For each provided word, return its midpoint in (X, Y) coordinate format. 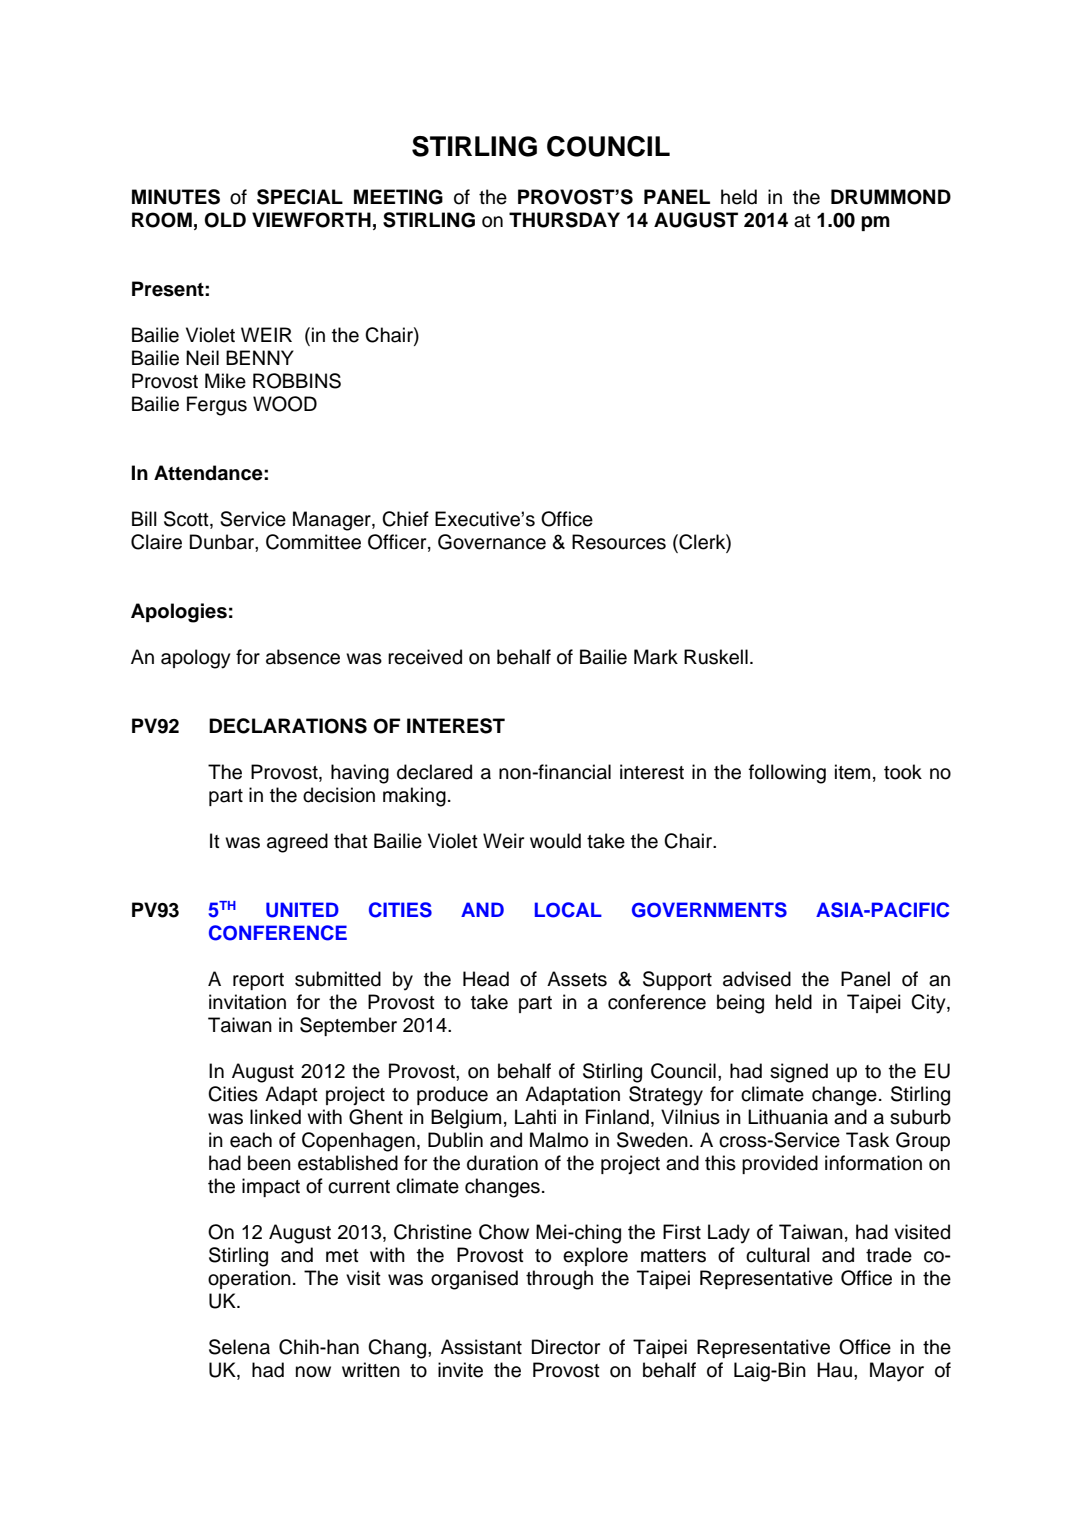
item (852, 772)
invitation (247, 1002)
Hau (834, 1370)
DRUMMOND (891, 197)
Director (566, 1347)
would (555, 841)
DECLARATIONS (288, 726)
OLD (225, 220)
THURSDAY (564, 220)
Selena (239, 1347)
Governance (492, 542)
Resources (619, 542)
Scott (187, 520)
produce (452, 1095)
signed (799, 1073)
